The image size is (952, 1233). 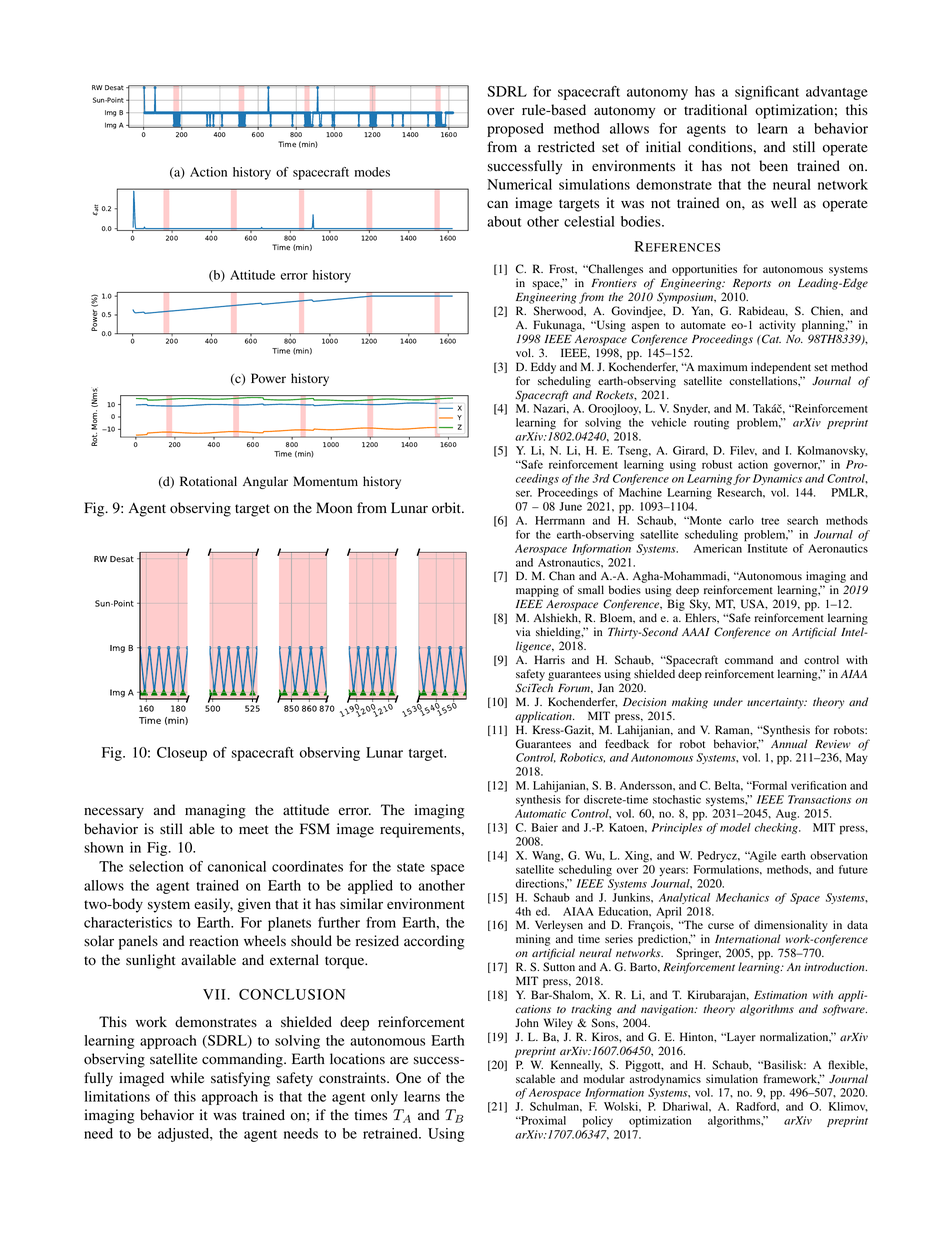 I want to click on modes, so click(x=372, y=172).
